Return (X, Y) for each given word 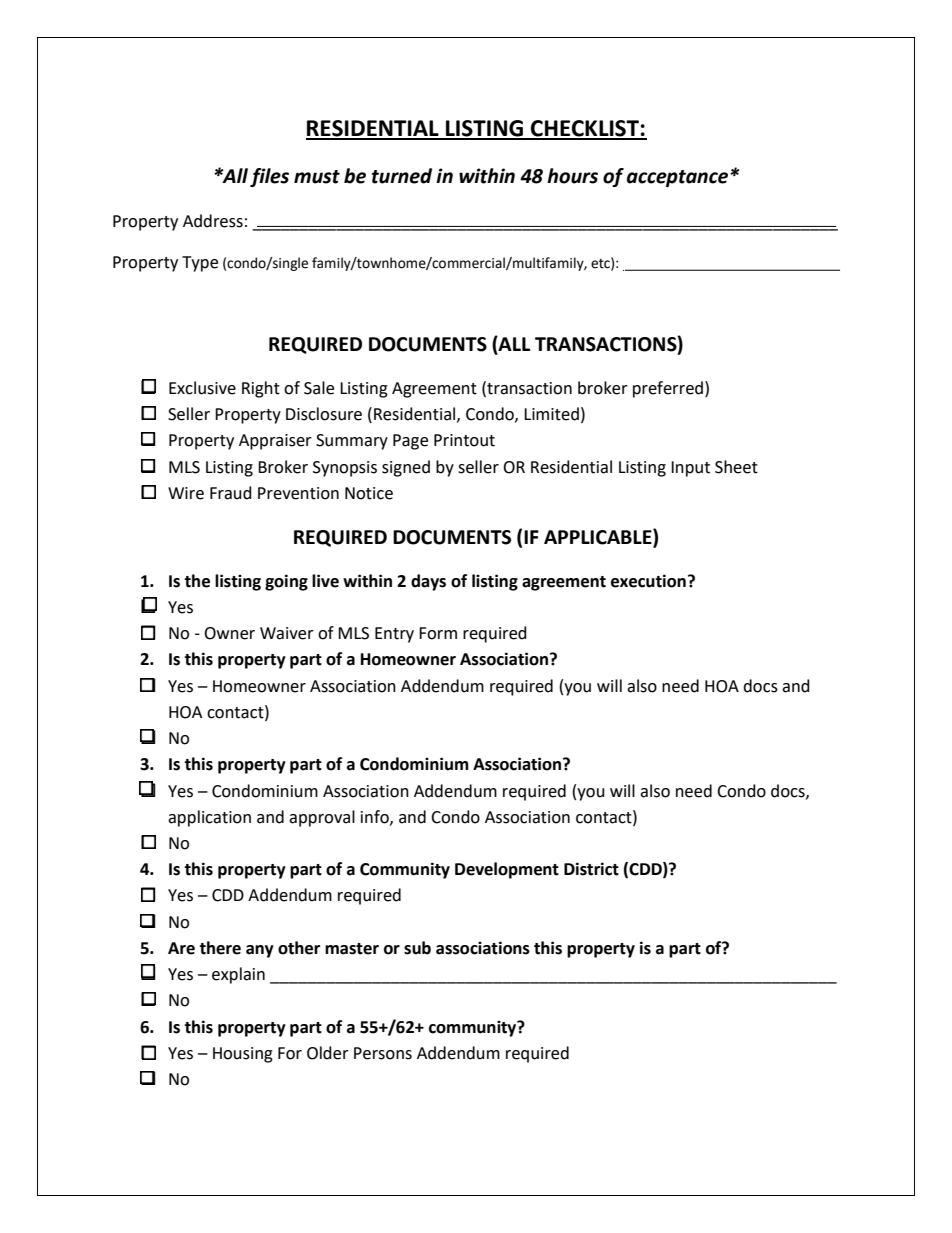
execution (648, 581)
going (286, 582)
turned (402, 176)
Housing (243, 1055)
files (269, 177)
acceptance (679, 178)
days (428, 582)
